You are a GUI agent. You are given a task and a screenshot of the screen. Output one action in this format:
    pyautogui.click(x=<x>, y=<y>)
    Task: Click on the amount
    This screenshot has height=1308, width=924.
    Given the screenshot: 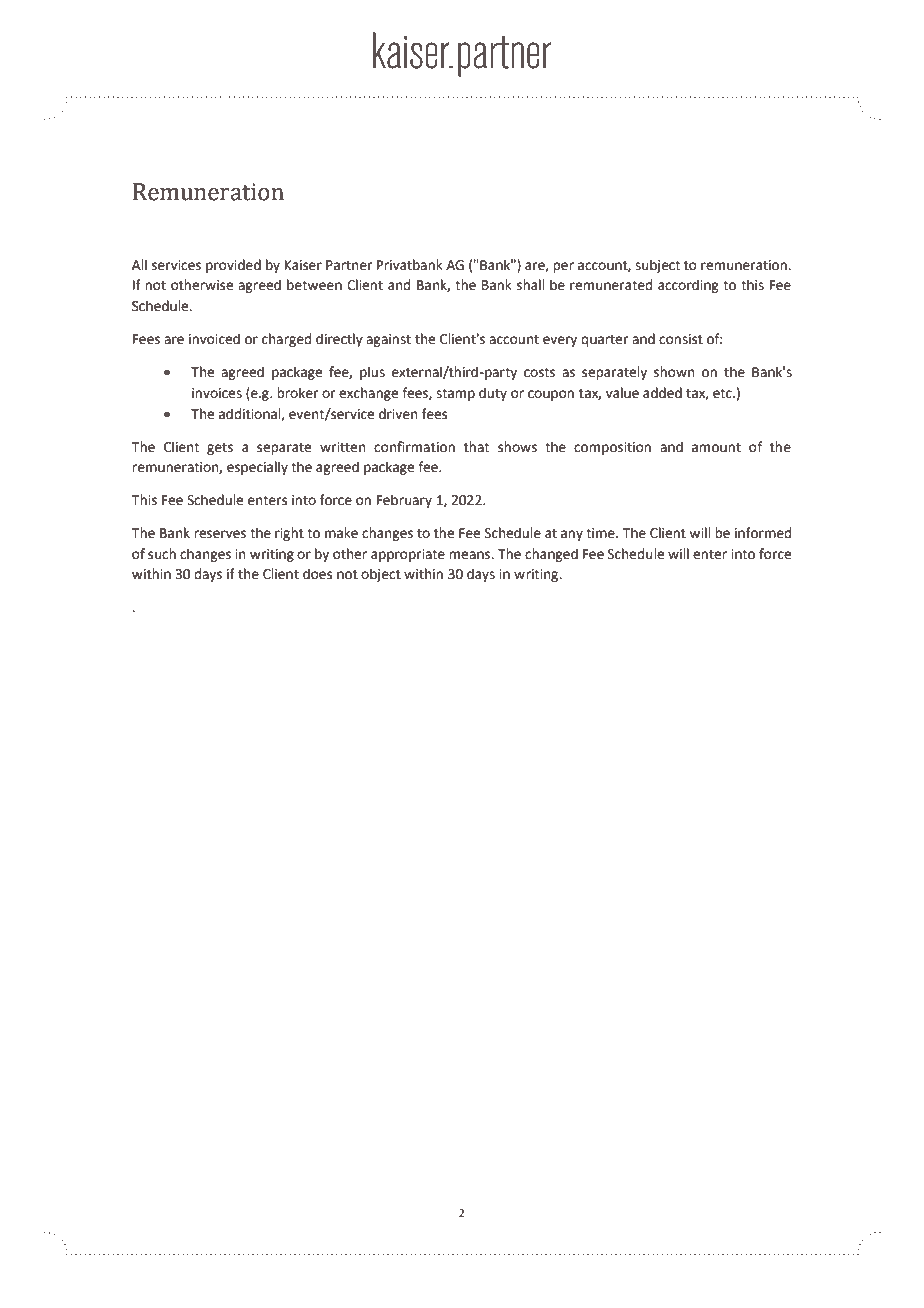 What is the action you would take?
    pyautogui.click(x=716, y=448)
